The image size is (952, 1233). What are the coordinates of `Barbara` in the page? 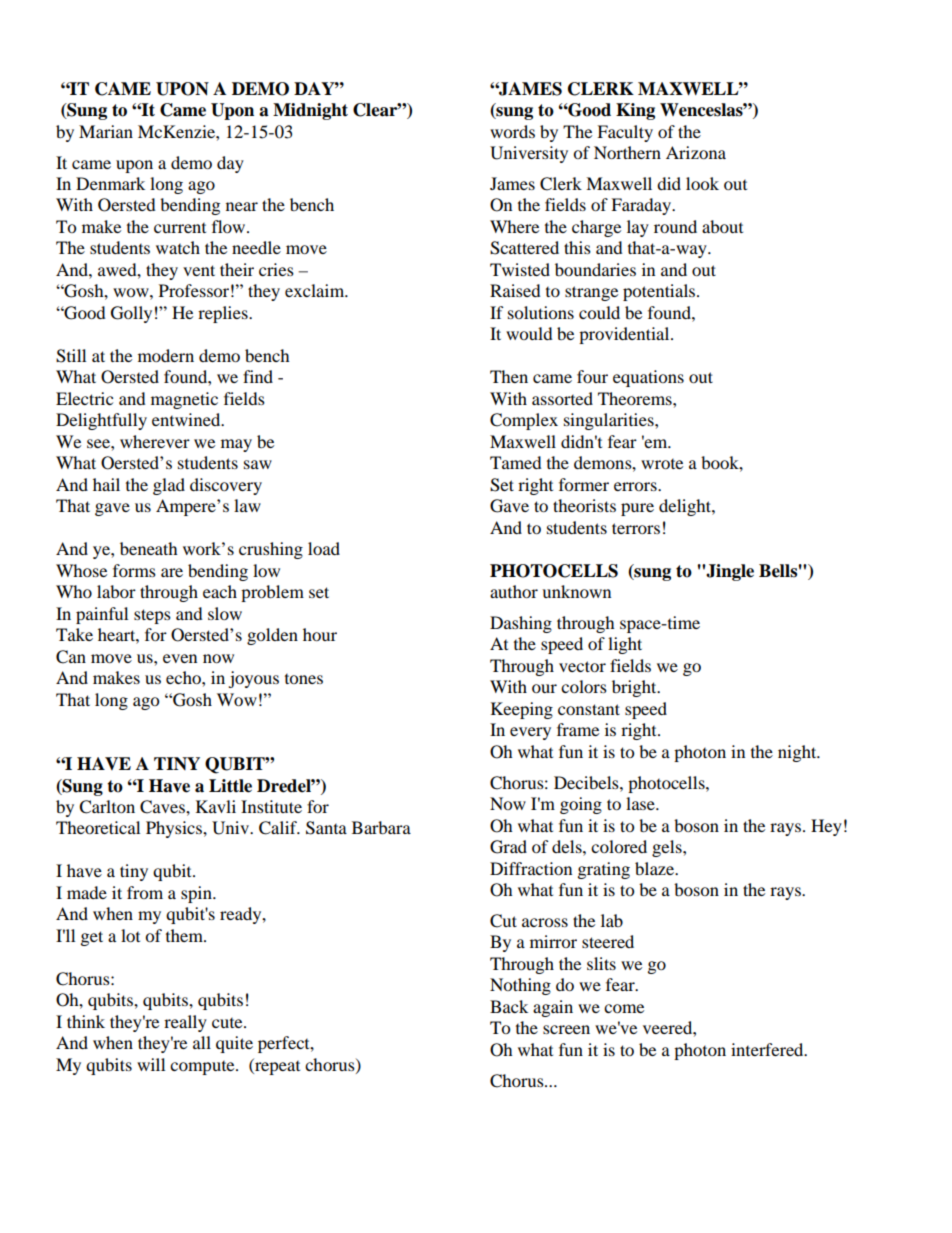 It's located at (381, 827).
